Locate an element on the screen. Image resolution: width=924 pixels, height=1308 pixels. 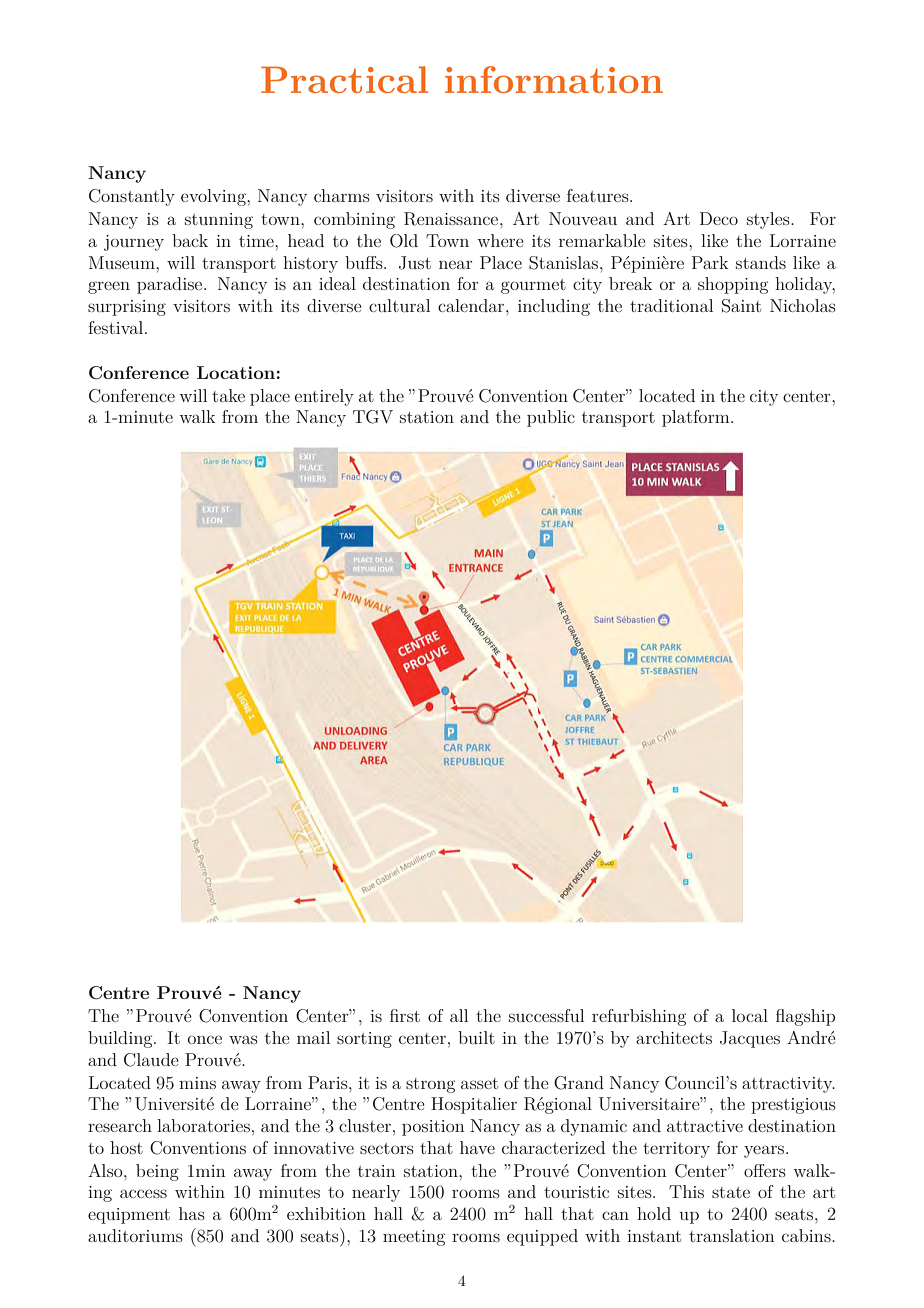
entirely is located at coordinates (324, 397).
